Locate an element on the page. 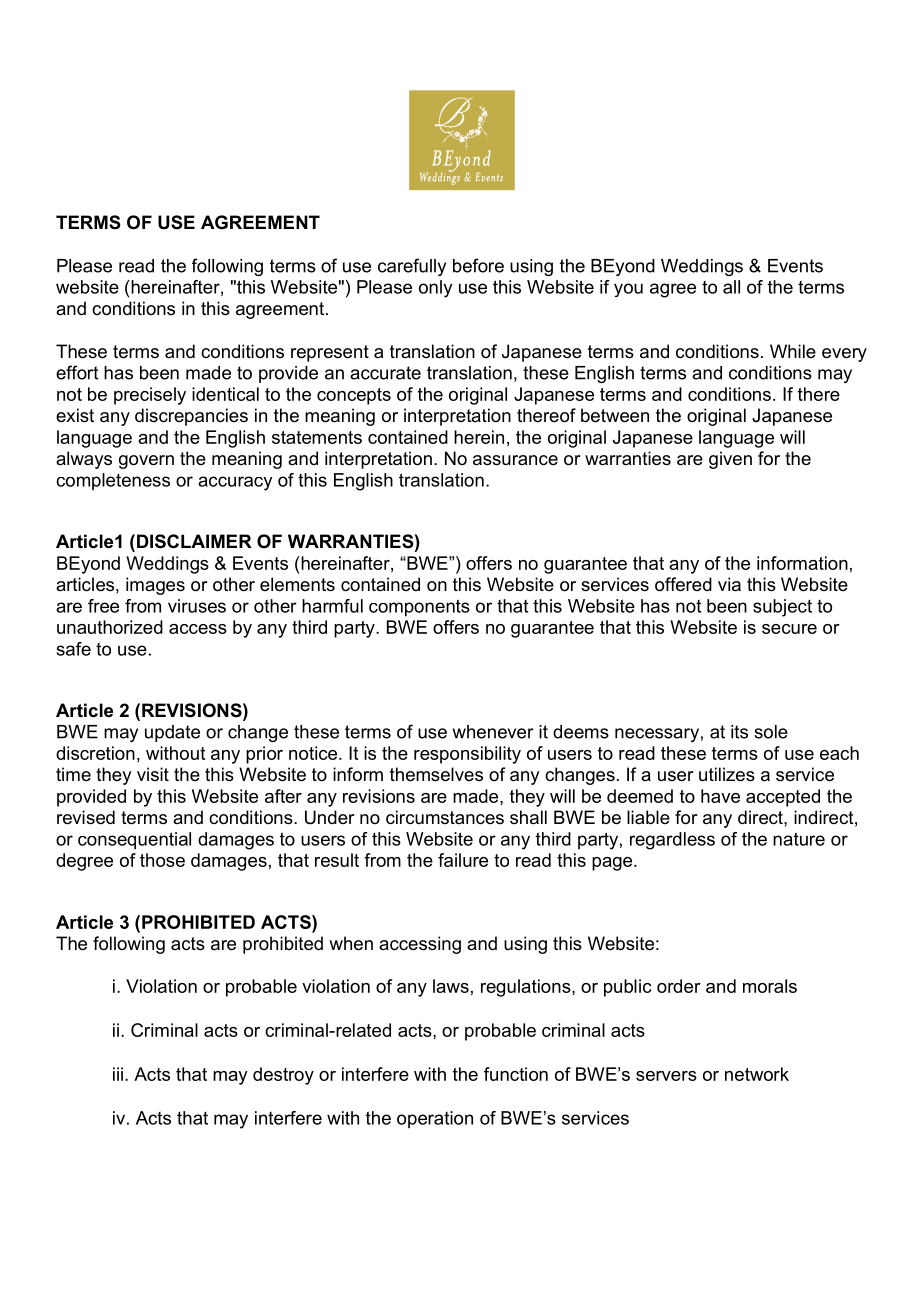  While is located at coordinates (793, 351).
